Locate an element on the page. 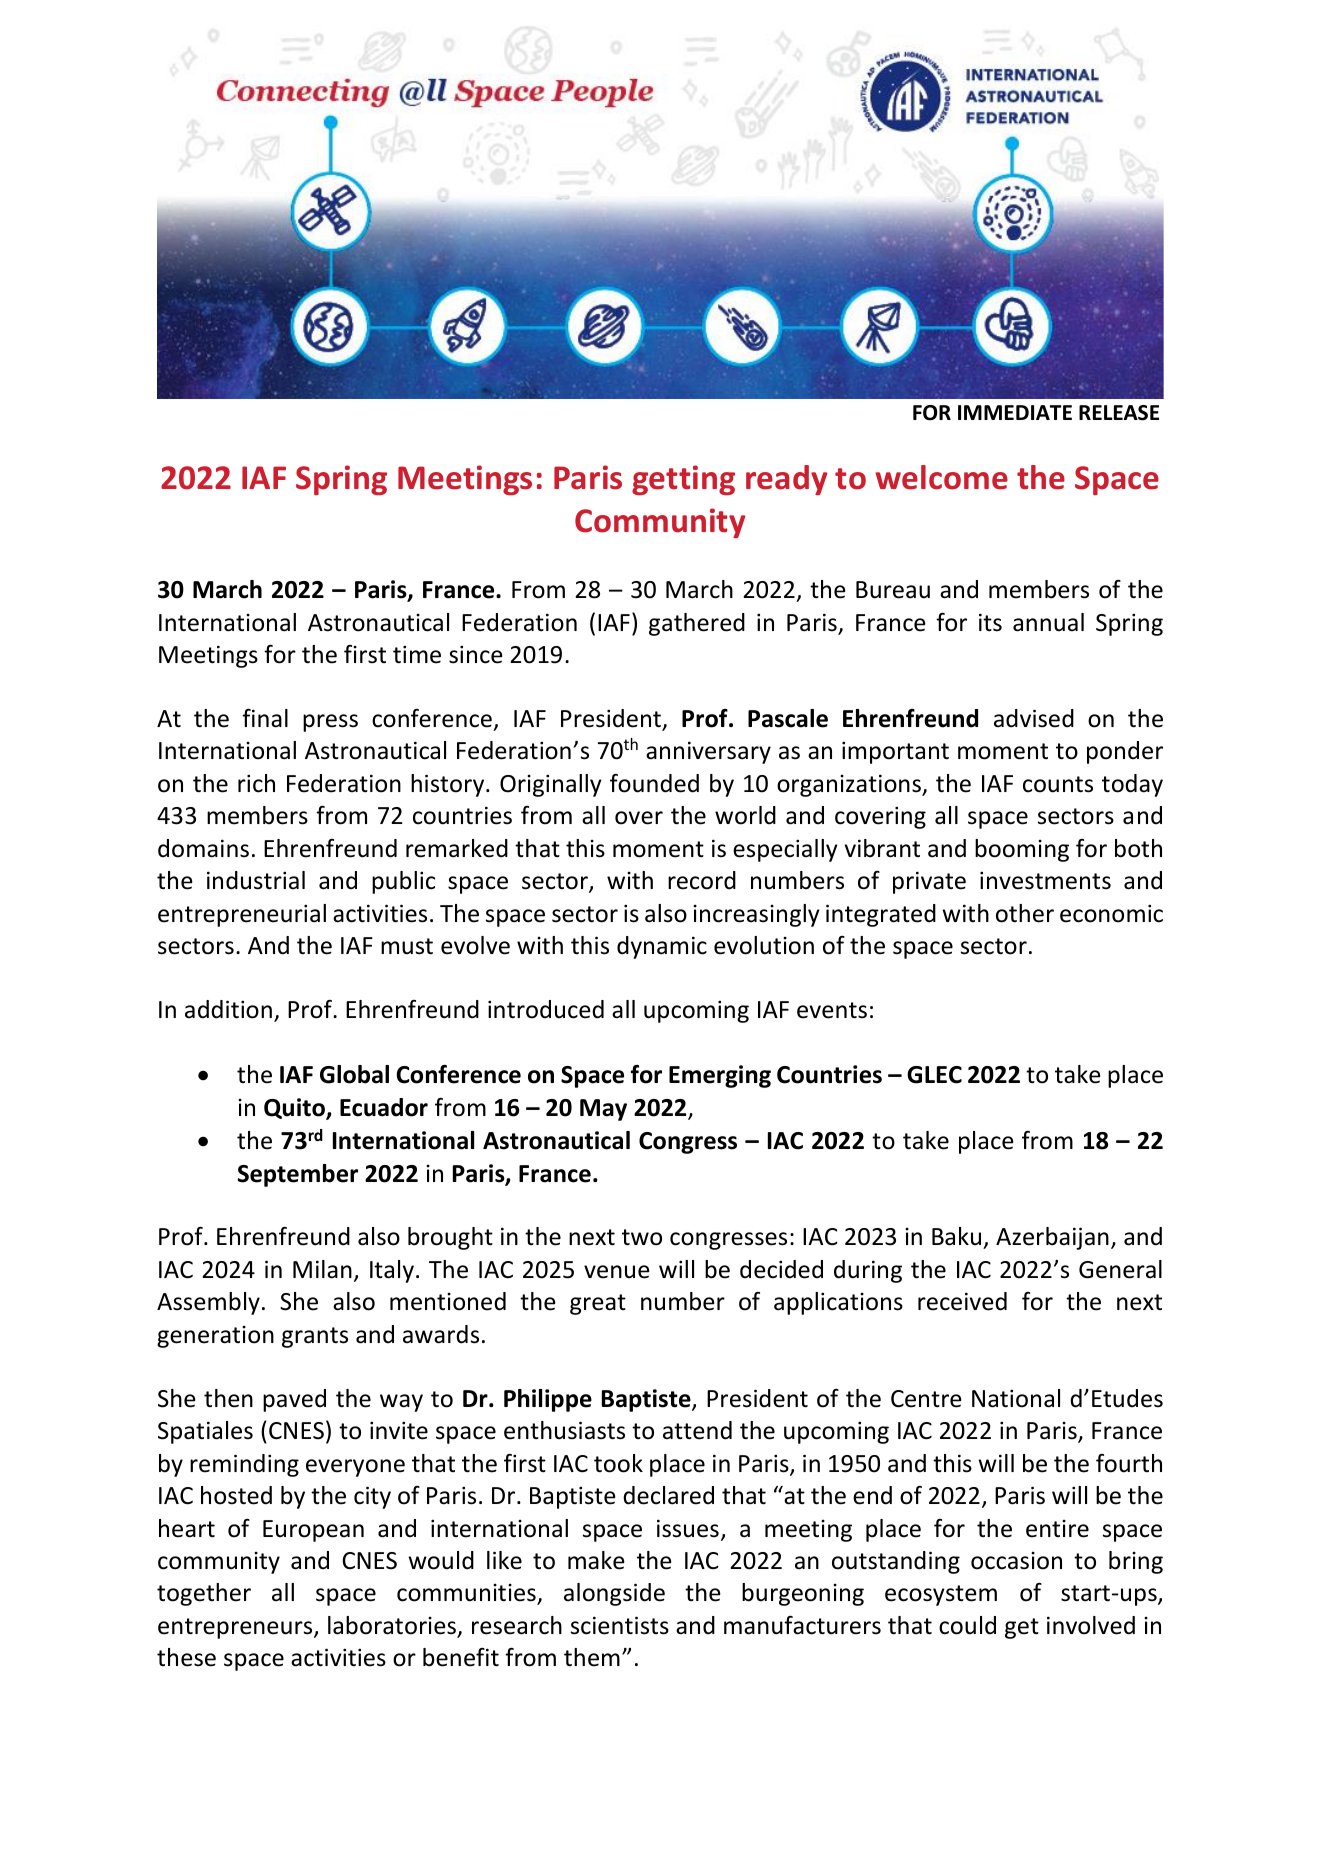  IMMEDIATE is located at coordinates (1015, 412).
